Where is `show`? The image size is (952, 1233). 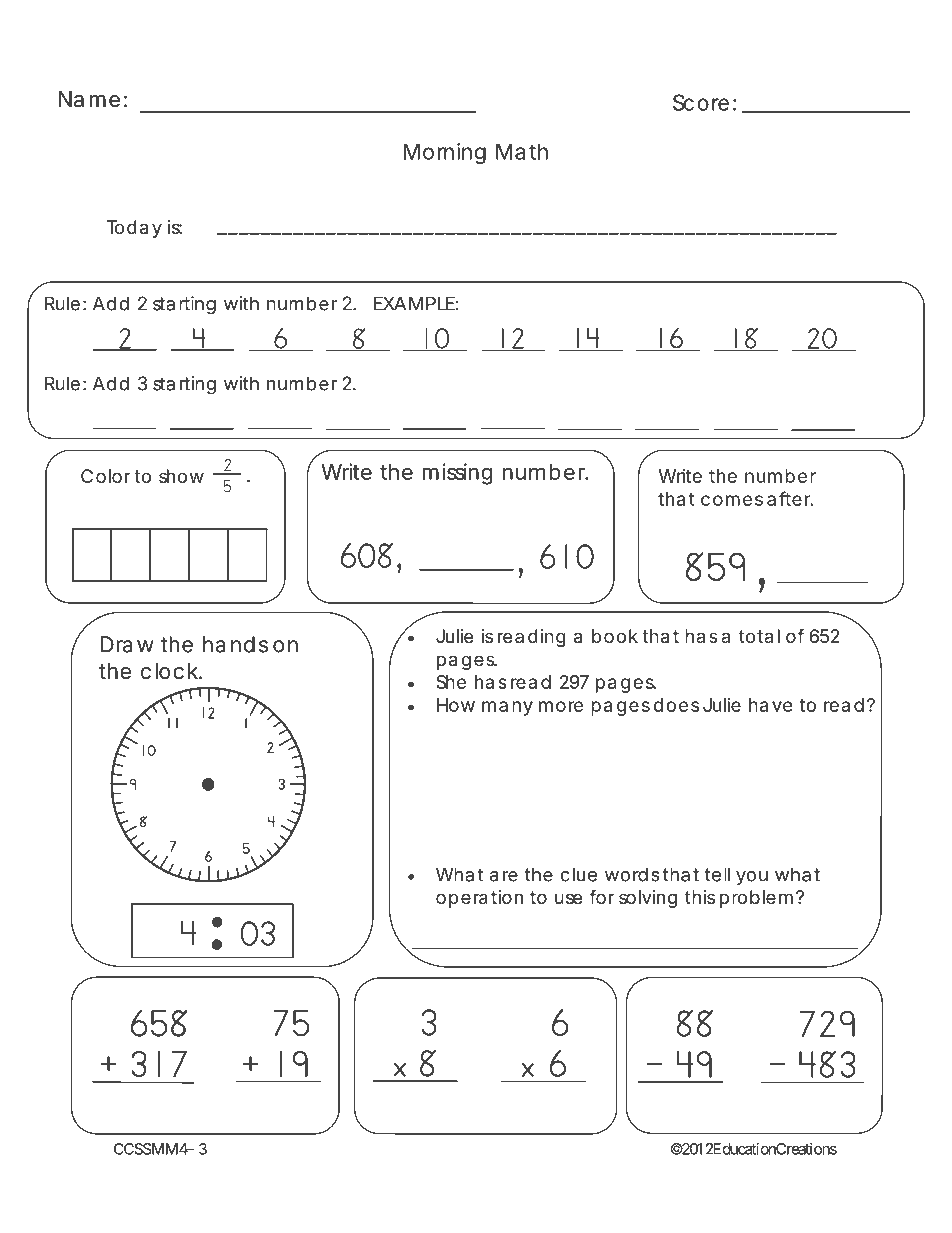 show is located at coordinates (181, 476).
